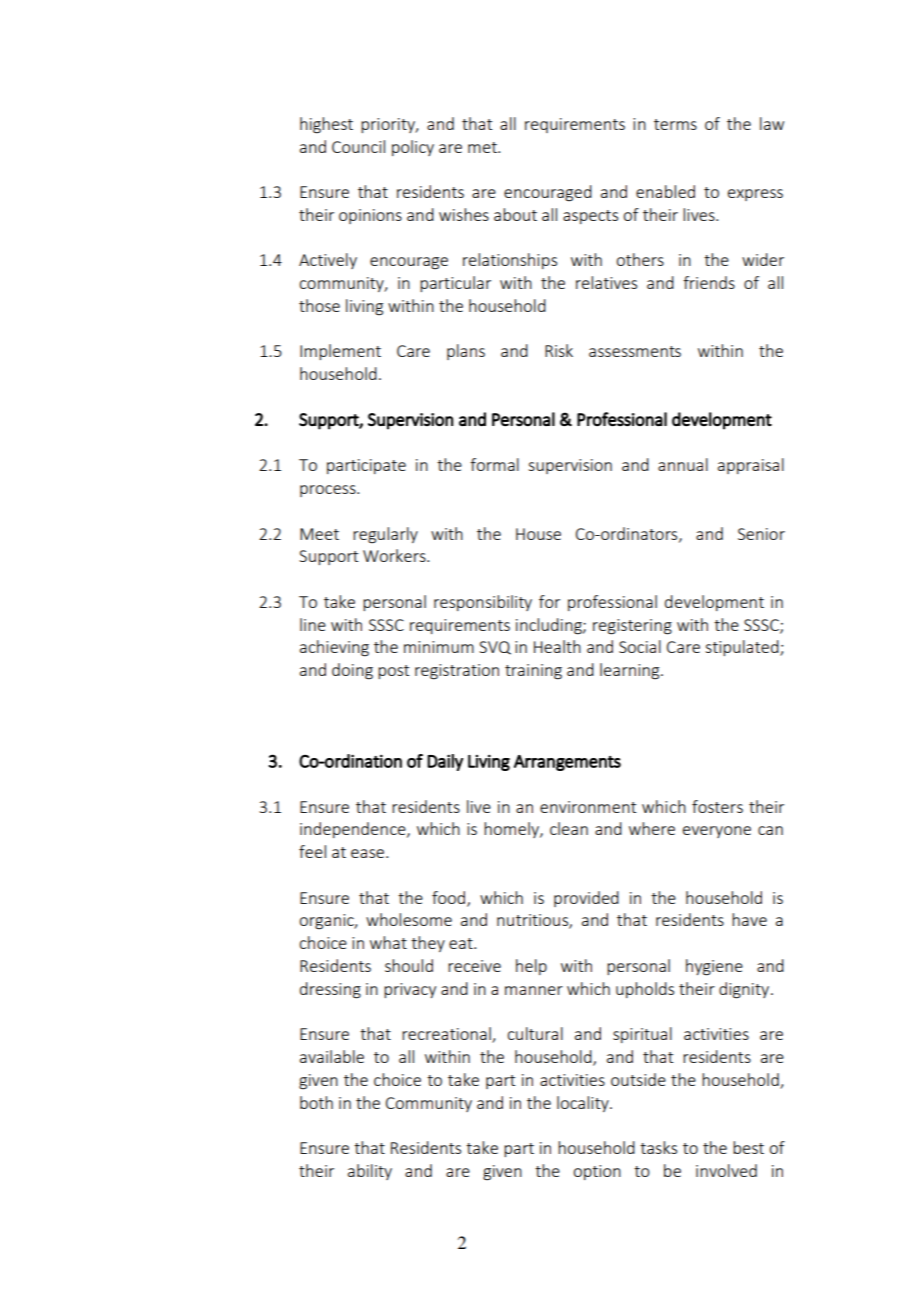 The height and width of the page is (1308, 924). Describe the element at coordinates (515, 214) in the page. I see `about` at that location.
